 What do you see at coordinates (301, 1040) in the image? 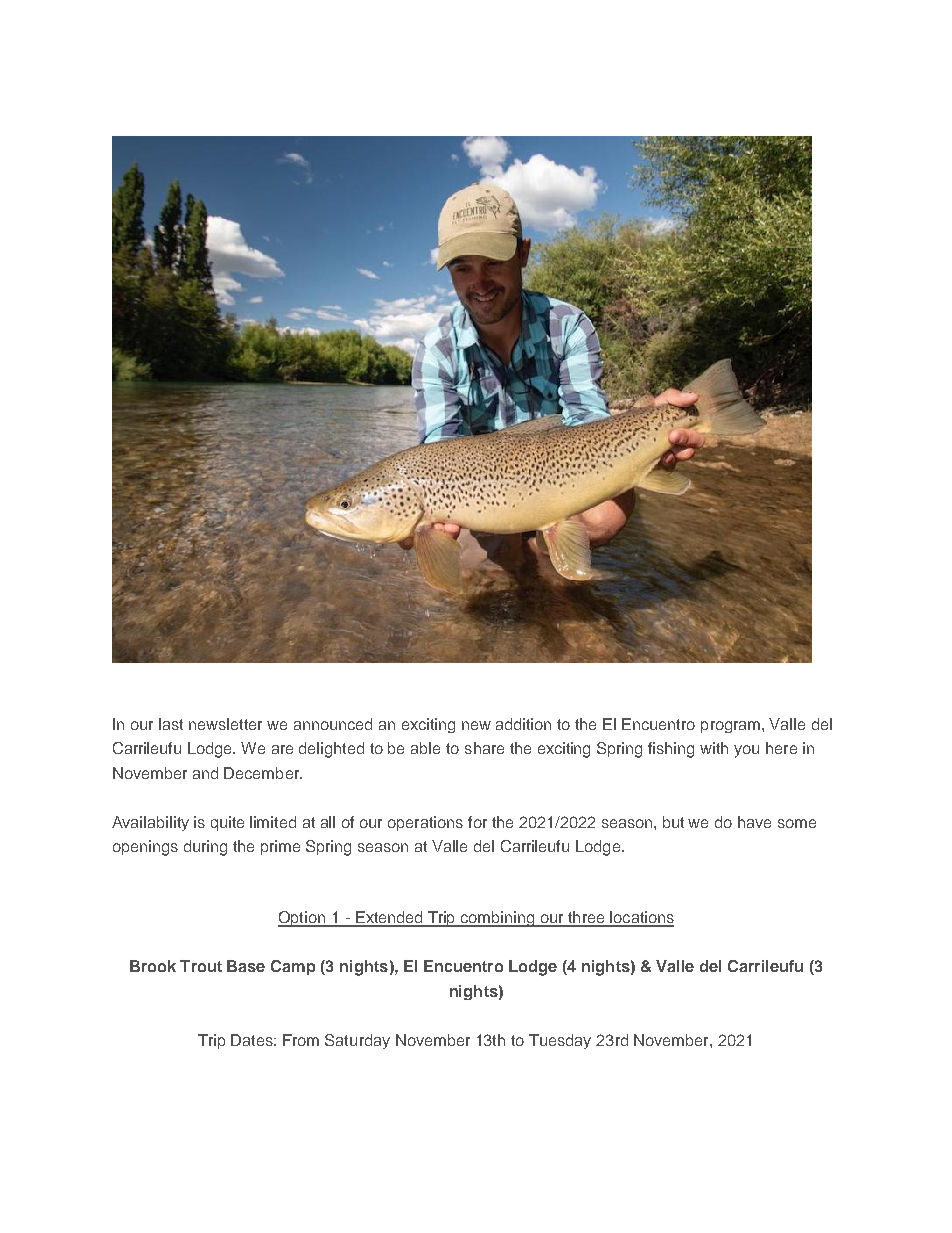
I see `From` at bounding box center [301, 1040].
